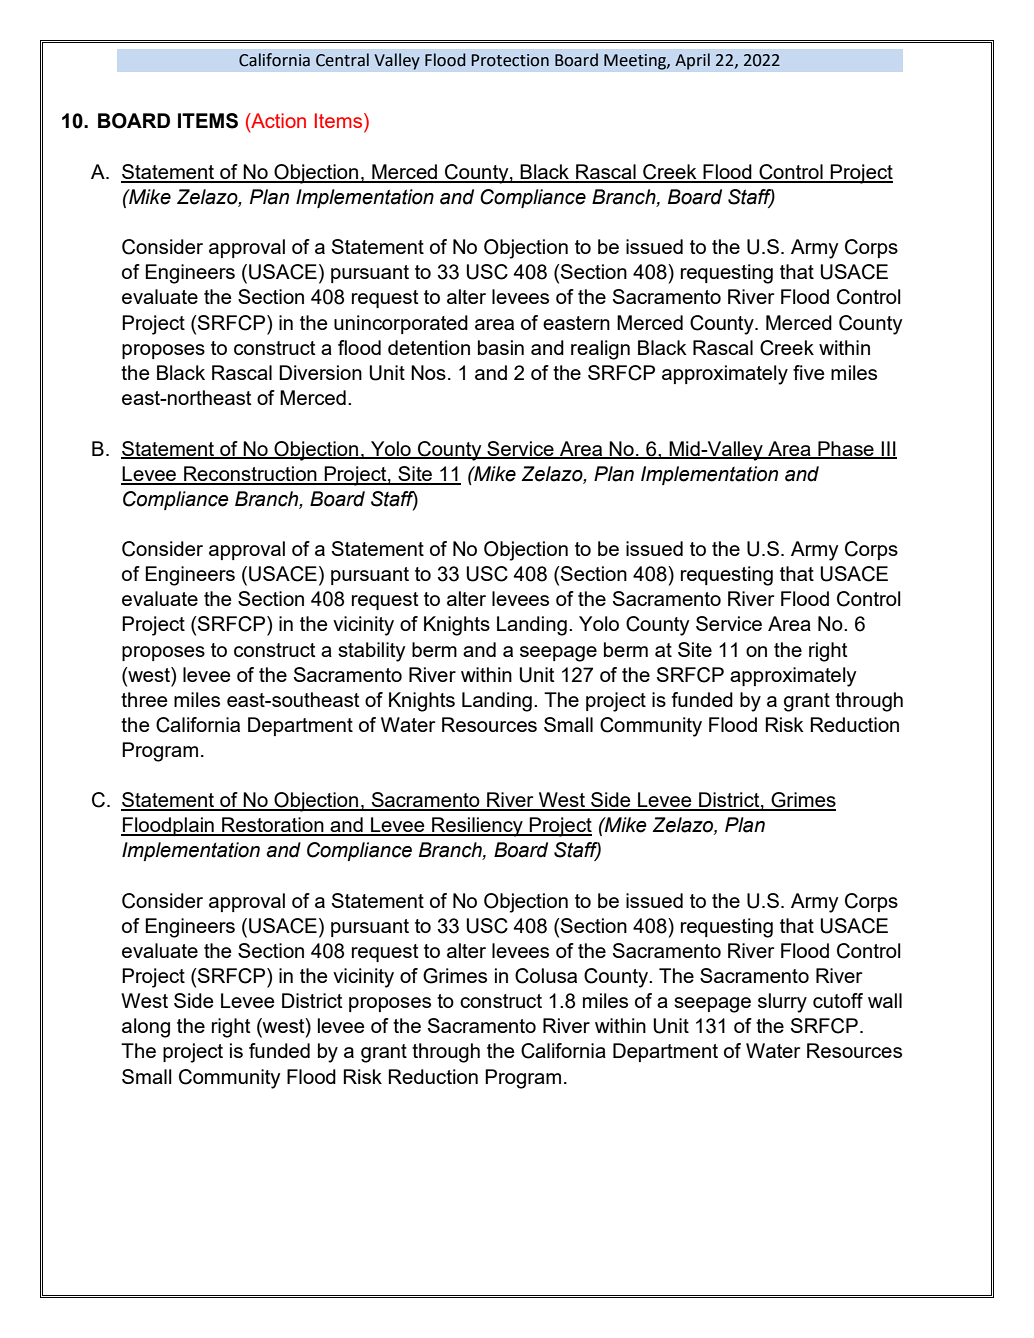 The width and height of the document is (1034, 1338). What do you see at coordinates (477, 827) in the document?
I see `Resiliency` at bounding box center [477, 827].
